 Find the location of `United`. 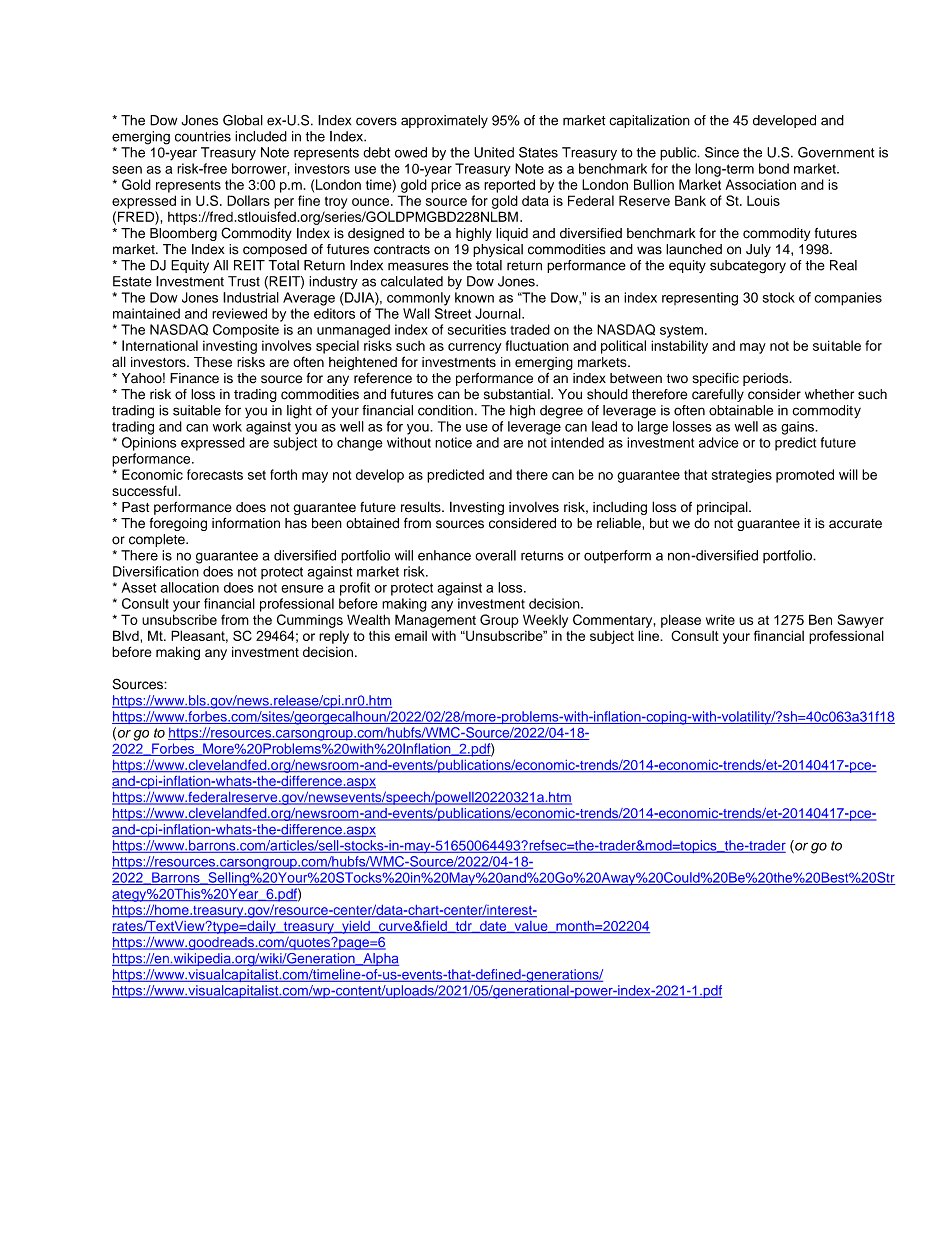

United is located at coordinates (494, 152).
